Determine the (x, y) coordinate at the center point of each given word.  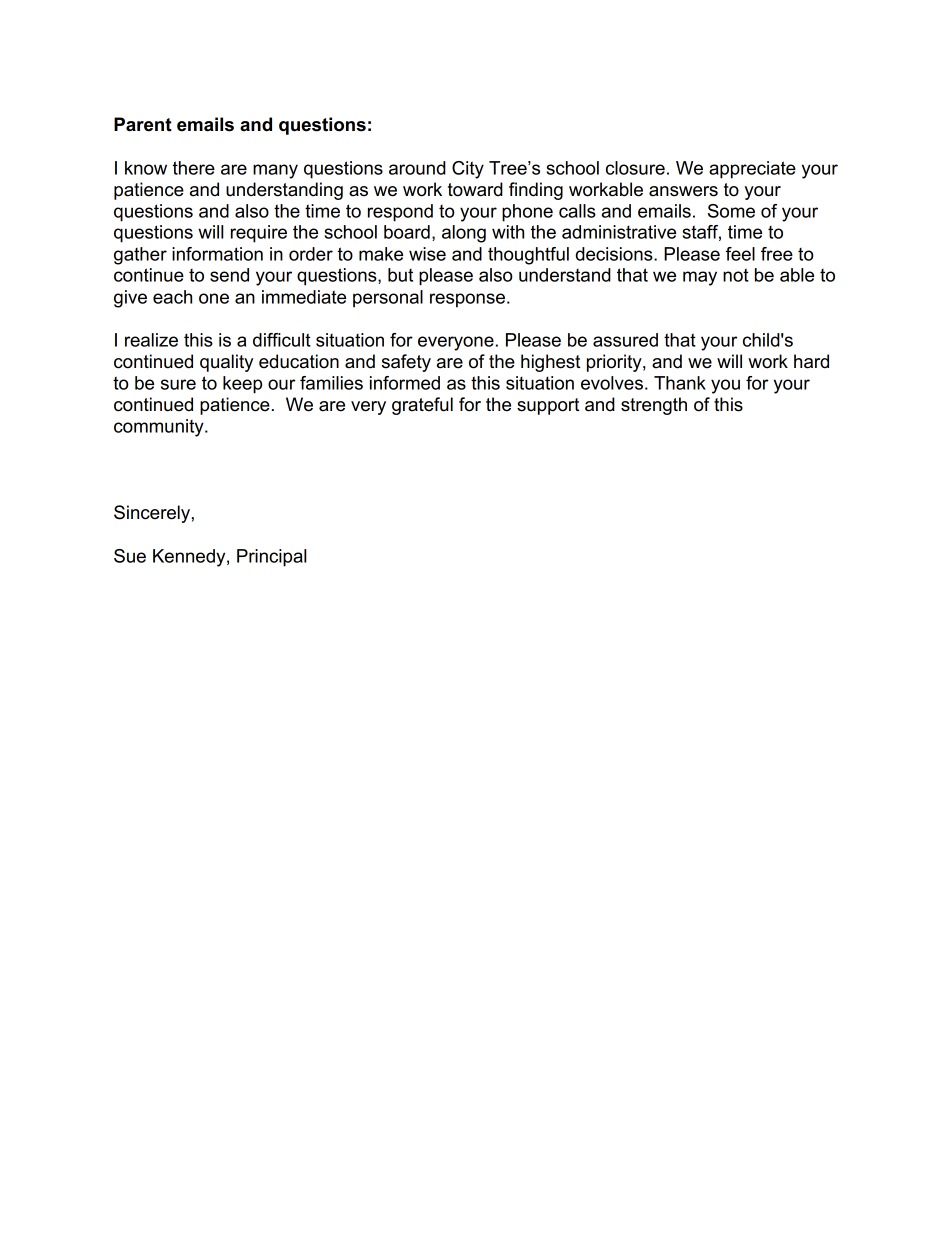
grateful (422, 406)
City (468, 170)
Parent (143, 124)
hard (811, 361)
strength (654, 406)
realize (151, 340)
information (217, 254)
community (160, 428)
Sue (130, 556)
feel (740, 254)
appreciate (752, 170)
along (464, 234)
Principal (271, 558)
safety (406, 363)
